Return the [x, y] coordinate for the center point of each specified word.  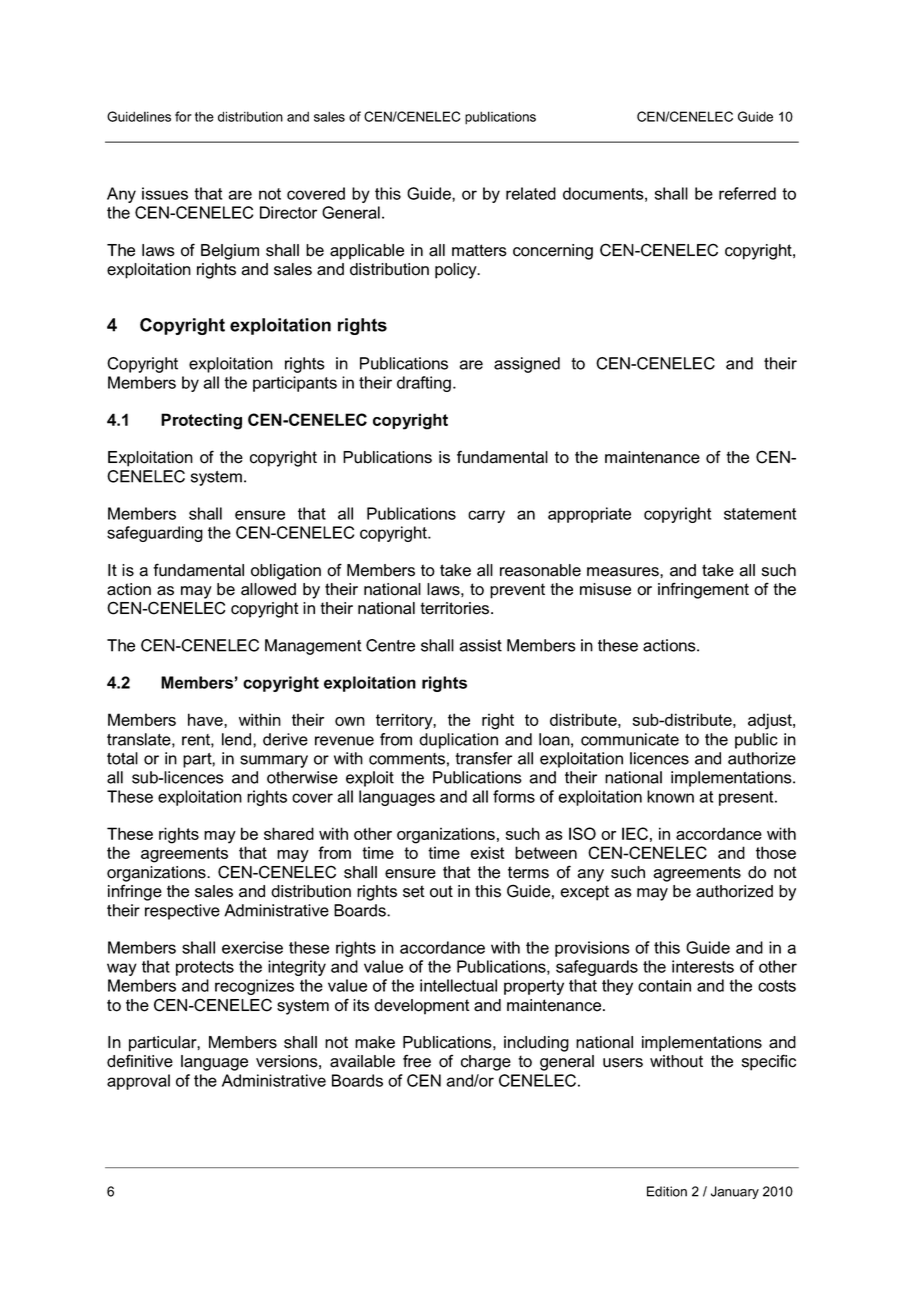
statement [760, 514]
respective [182, 912]
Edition [667, 1191]
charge [486, 1063]
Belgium [230, 252]
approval [138, 1082]
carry [486, 516]
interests [703, 966]
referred [747, 193]
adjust [771, 721]
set [414, 891]
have [206, 719]
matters [479, 250]
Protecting [201, 421]
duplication [458, 741]
